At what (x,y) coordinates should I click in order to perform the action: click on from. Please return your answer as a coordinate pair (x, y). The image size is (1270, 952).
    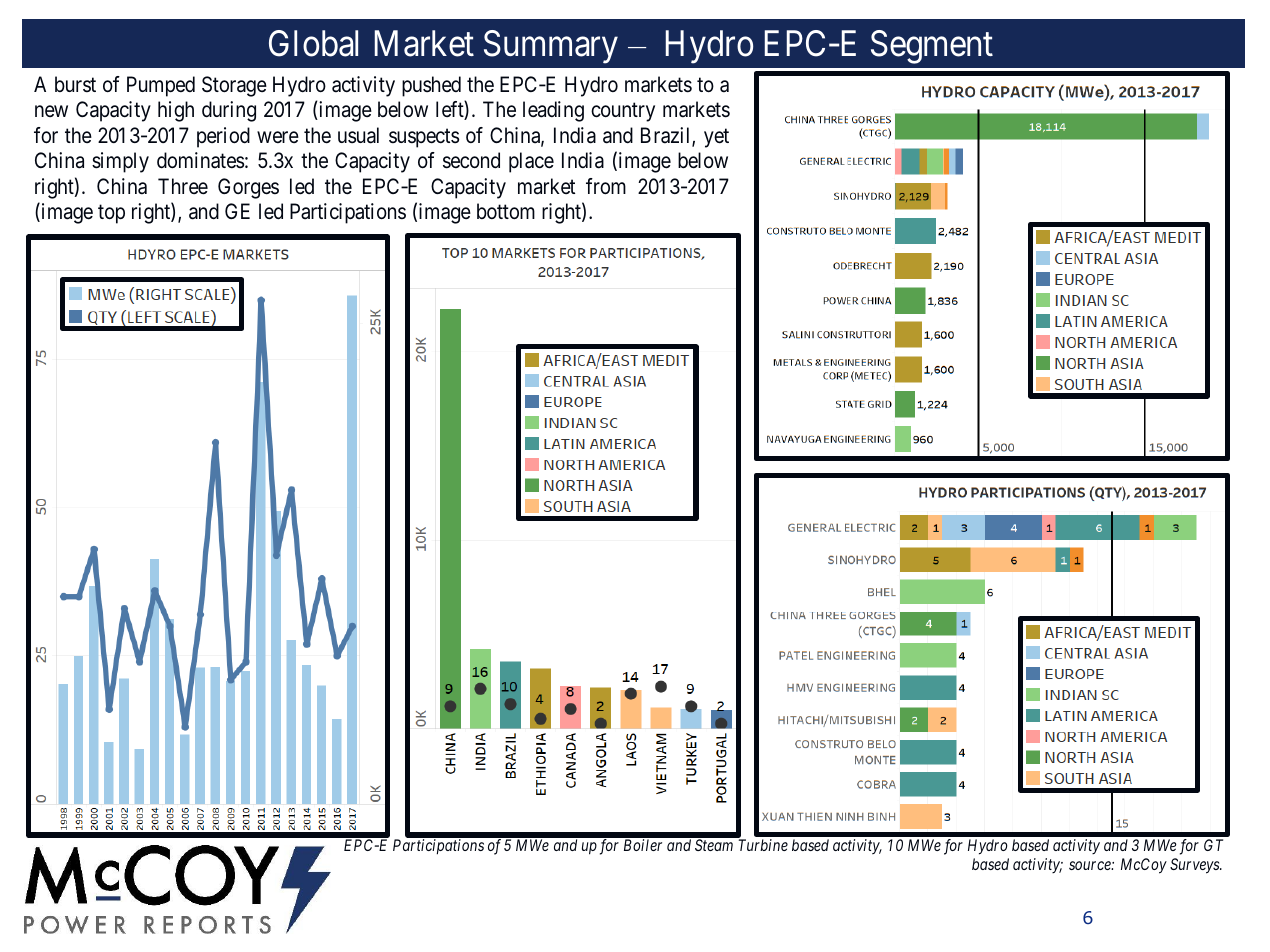
    Looking at the image, I should click on (606, 186).
